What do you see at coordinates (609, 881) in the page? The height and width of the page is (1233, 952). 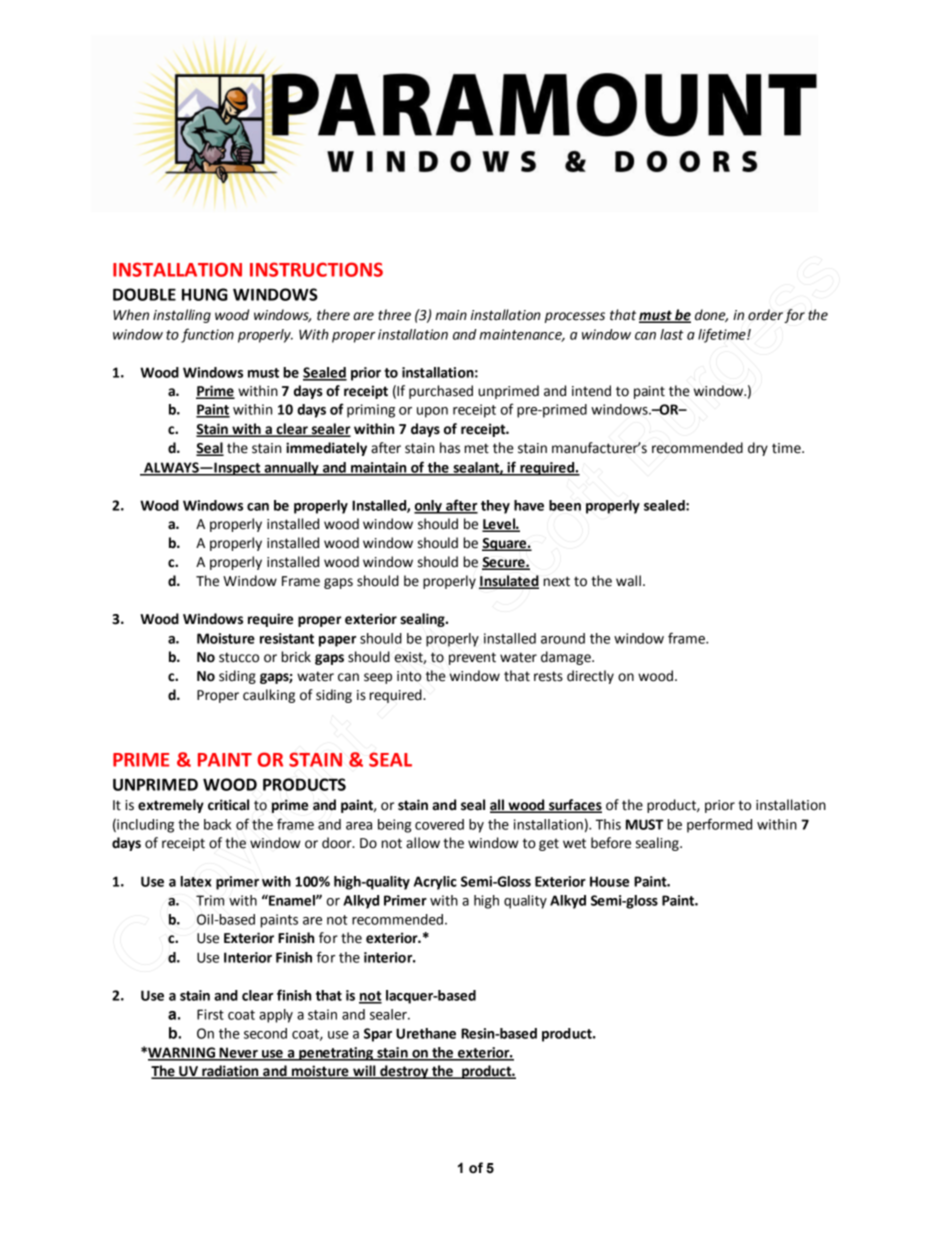 I see `House` at bounding box center [609, 881].
